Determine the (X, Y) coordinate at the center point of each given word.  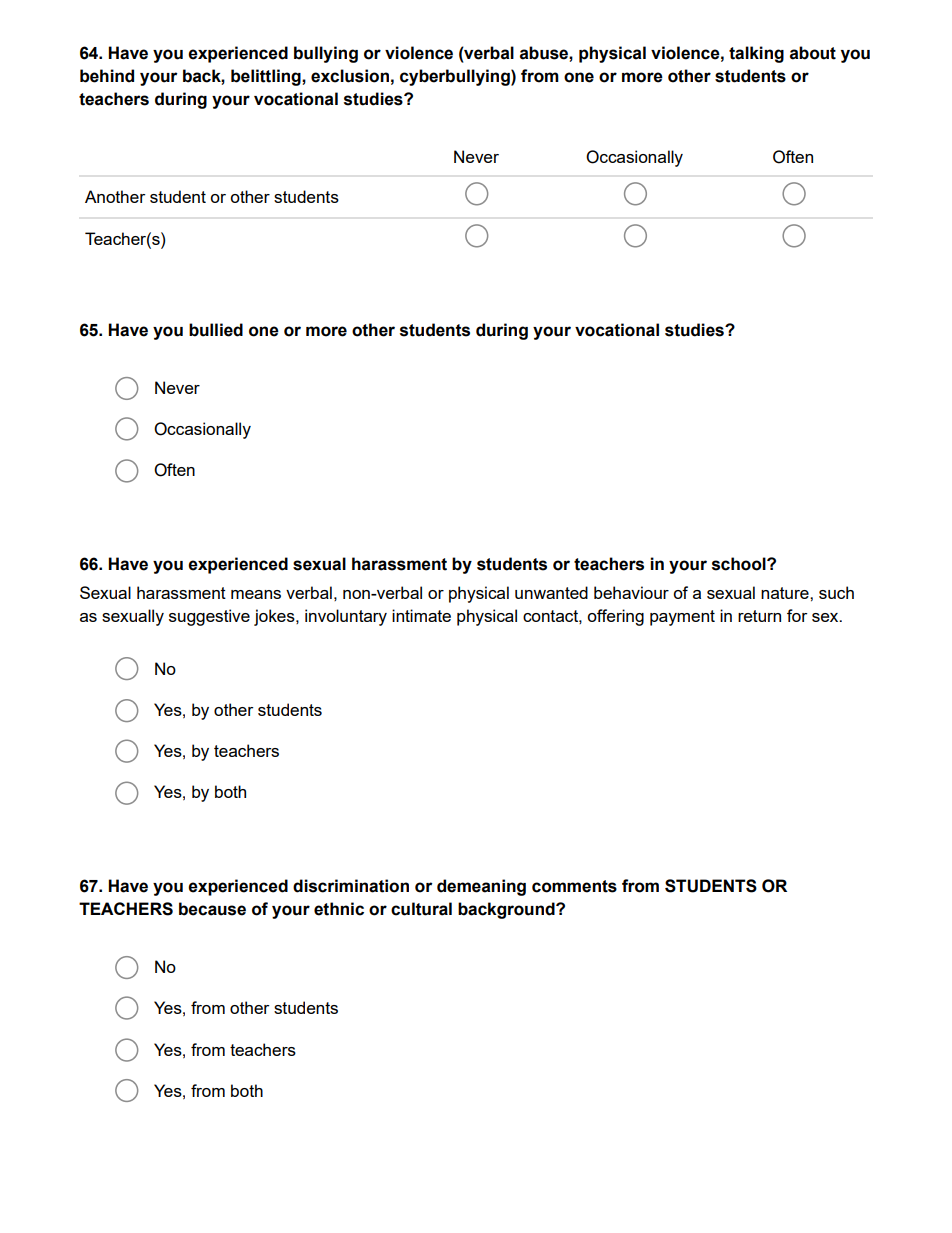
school (740, 564)
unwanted (551, 592)
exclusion (350, 76)
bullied (216, 330)
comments (574, 886)
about (813, 53)
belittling (267, 77)
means (256, 594)
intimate (421, 615)
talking (756, 54)
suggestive (209, 617)
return (759, 616)
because (212, 909)
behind (107, 76)
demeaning (481, 887)
